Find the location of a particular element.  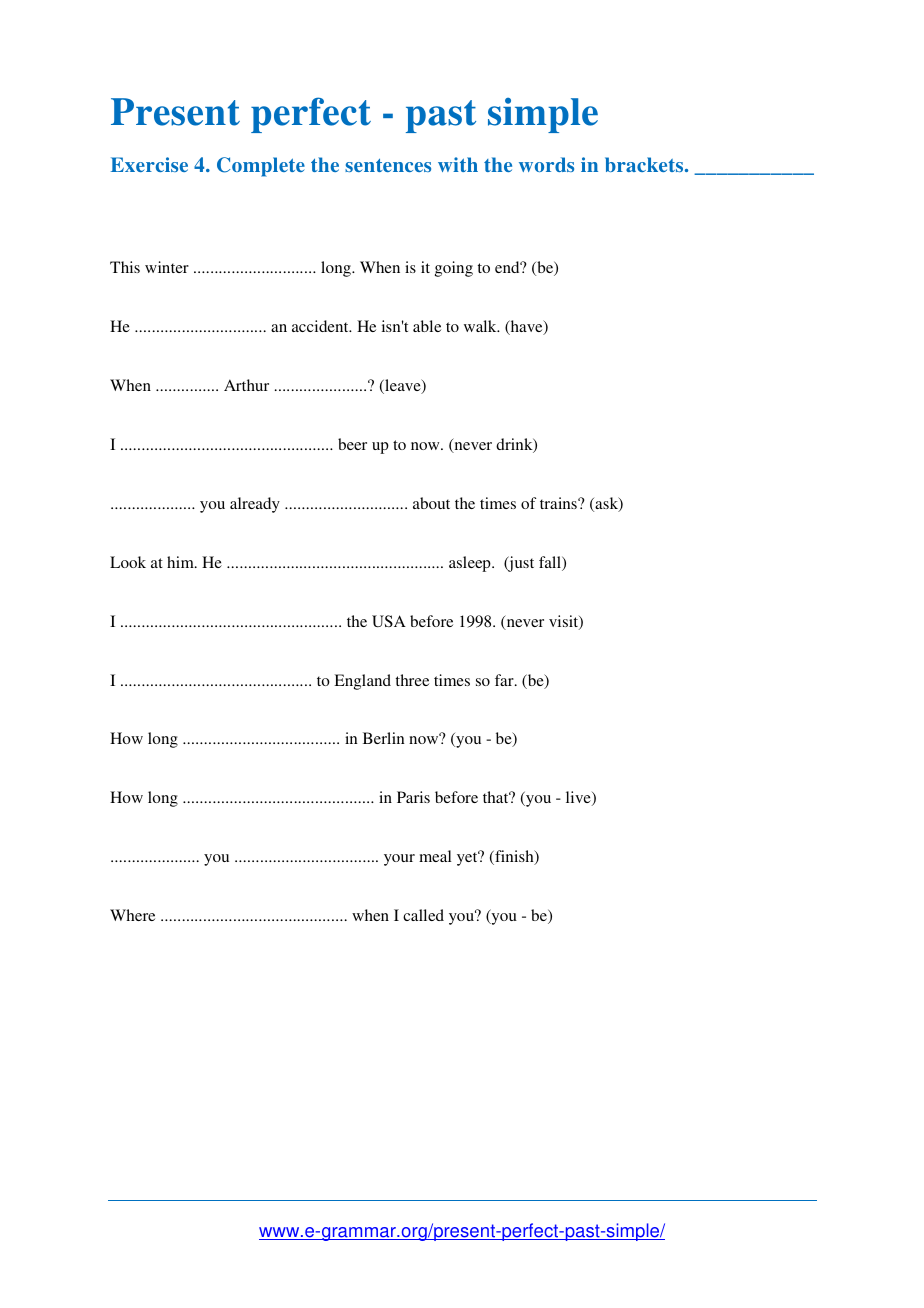

trains is located at coordinates (559, 503).
